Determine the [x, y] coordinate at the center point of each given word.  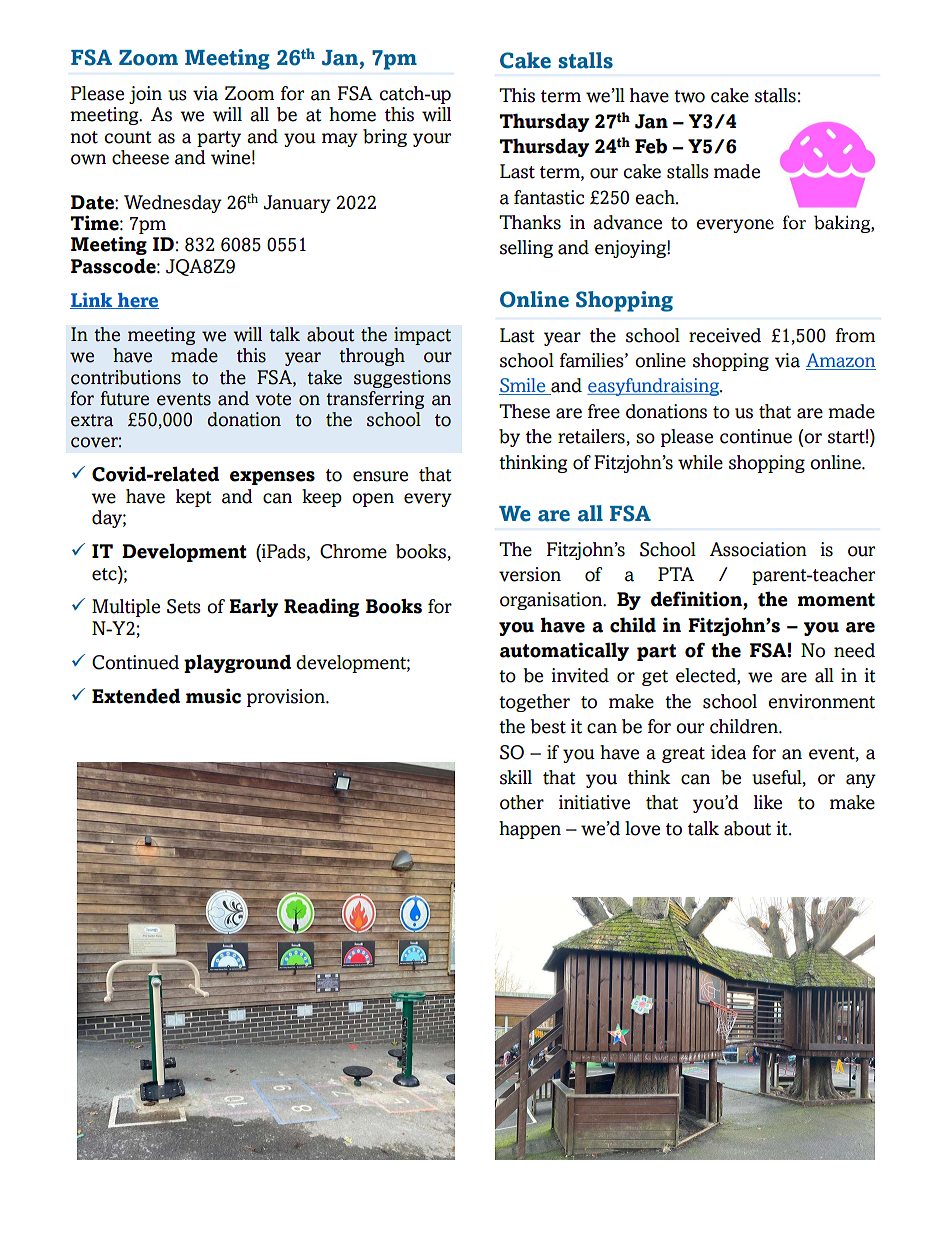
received [725, 335]
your [432, 140]
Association [758, 549]
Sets [184, 606]
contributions [126, 377]
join [145, 95]
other [522, 802]
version [530, 574]
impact [422, 336]
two [689, 96]
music [213, 696]
